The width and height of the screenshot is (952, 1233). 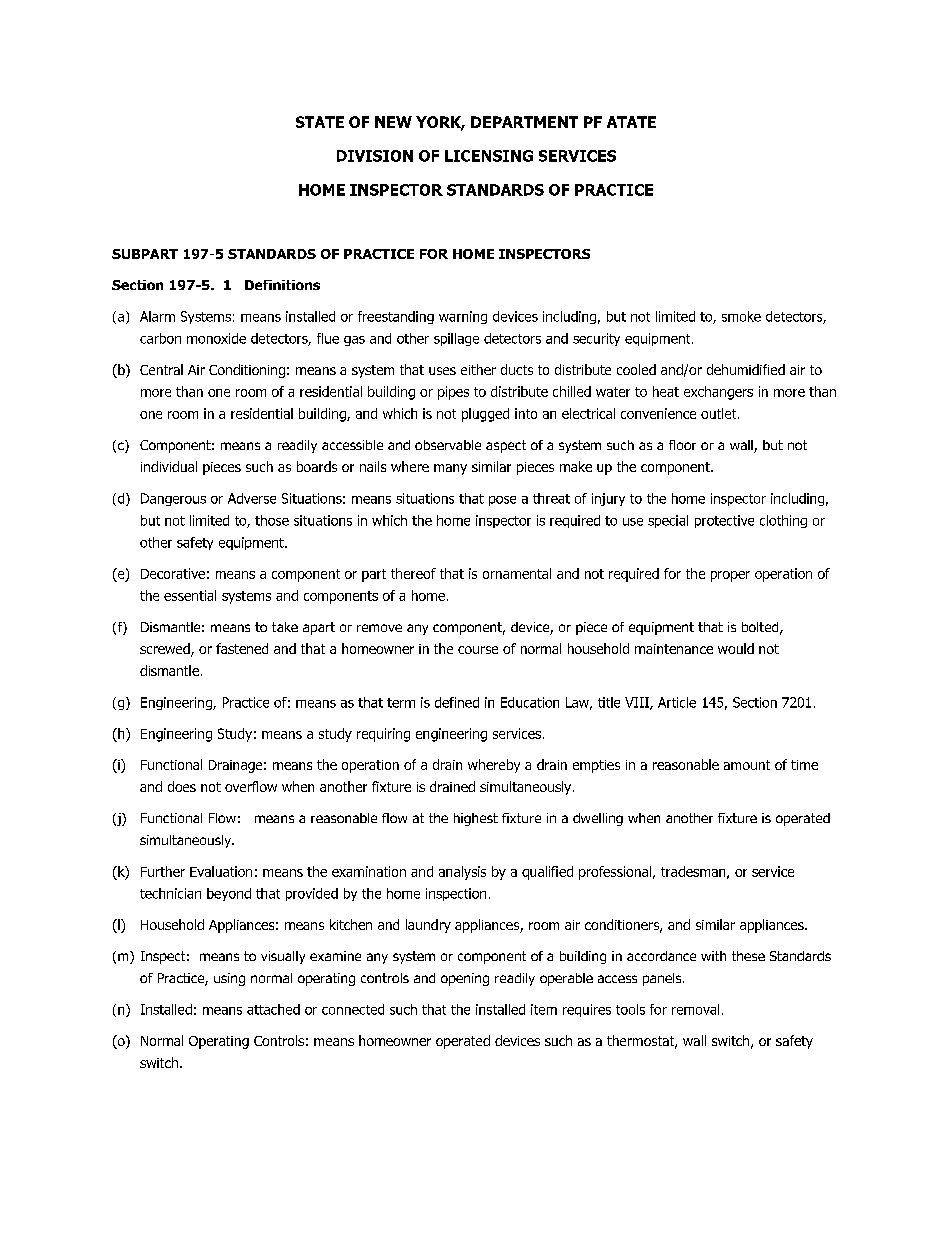 What do you see at coordinates (252, 498) in the screenshot?
I see `Adverse` at bounding box center [252, 498].
